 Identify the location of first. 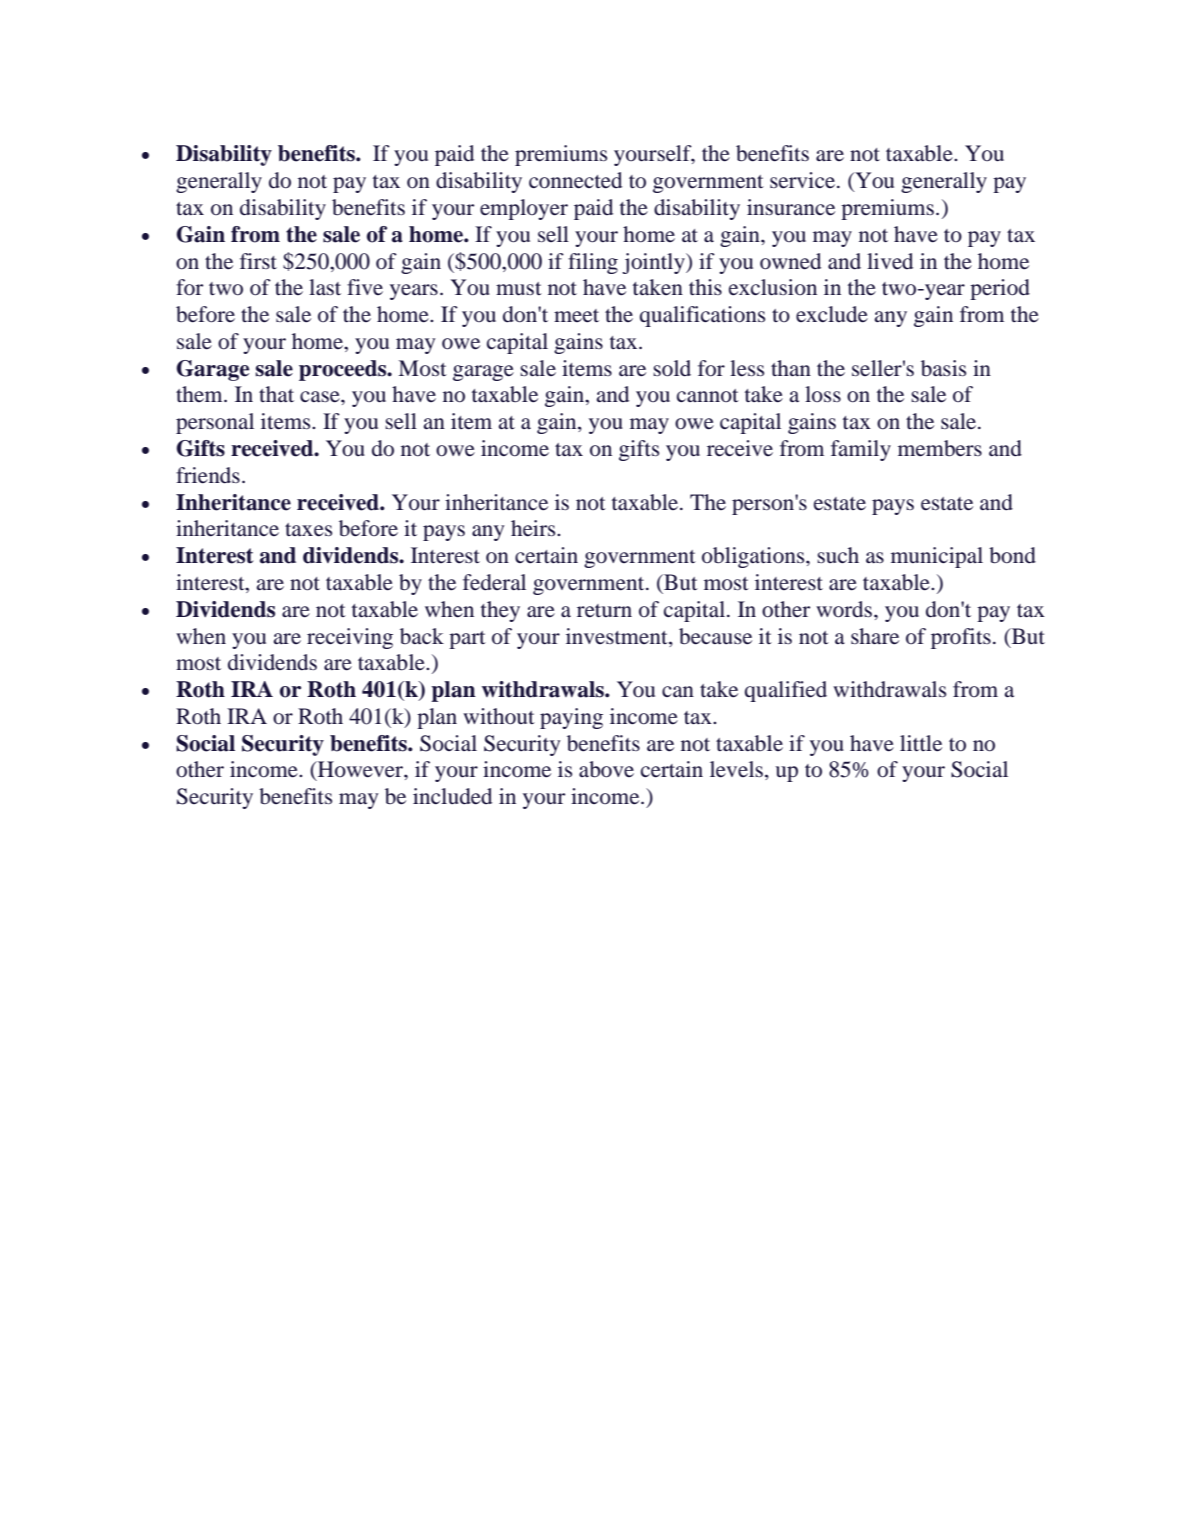
(258, 261).
